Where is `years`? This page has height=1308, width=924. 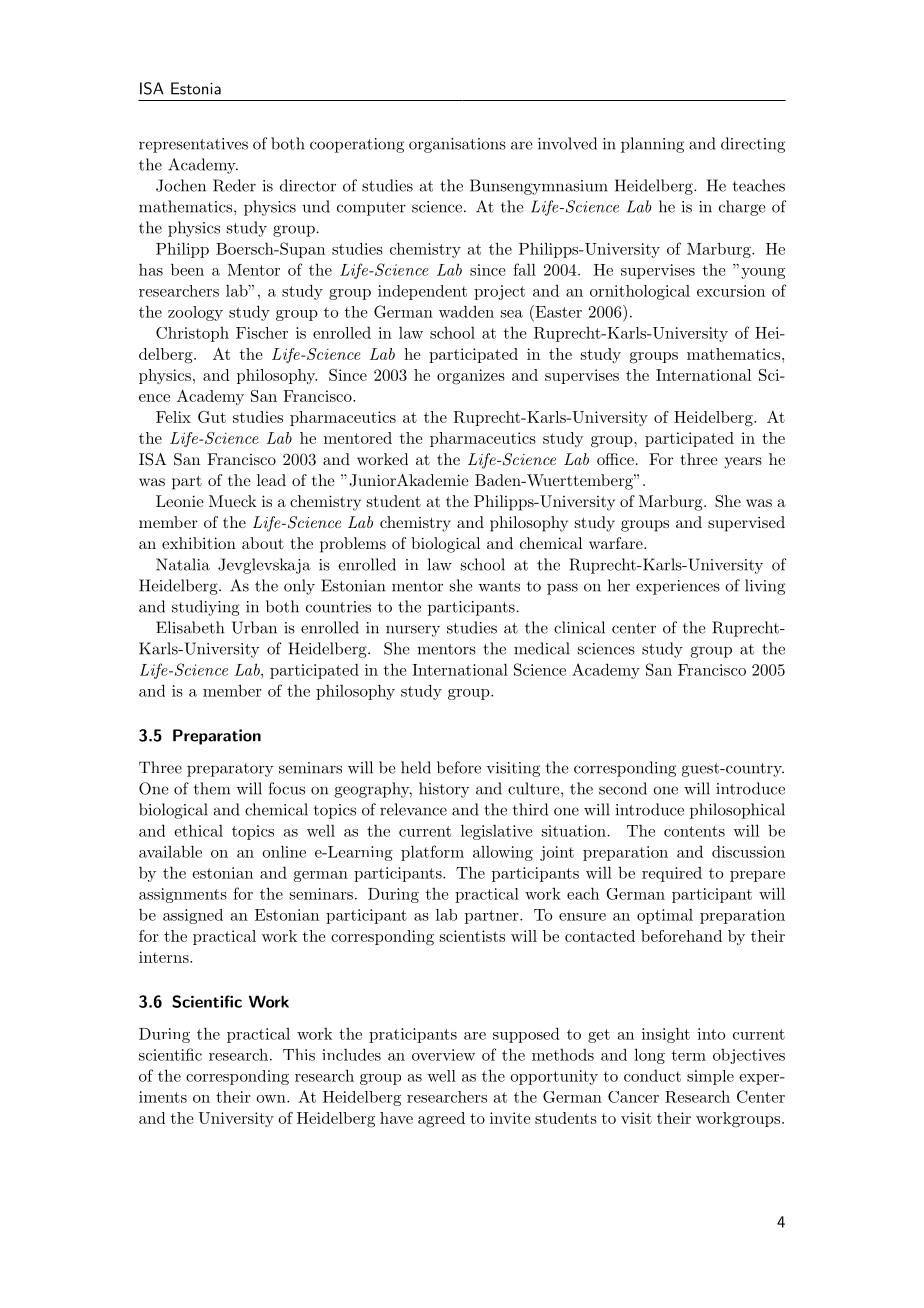
years is located at coordinates (743, 463).
